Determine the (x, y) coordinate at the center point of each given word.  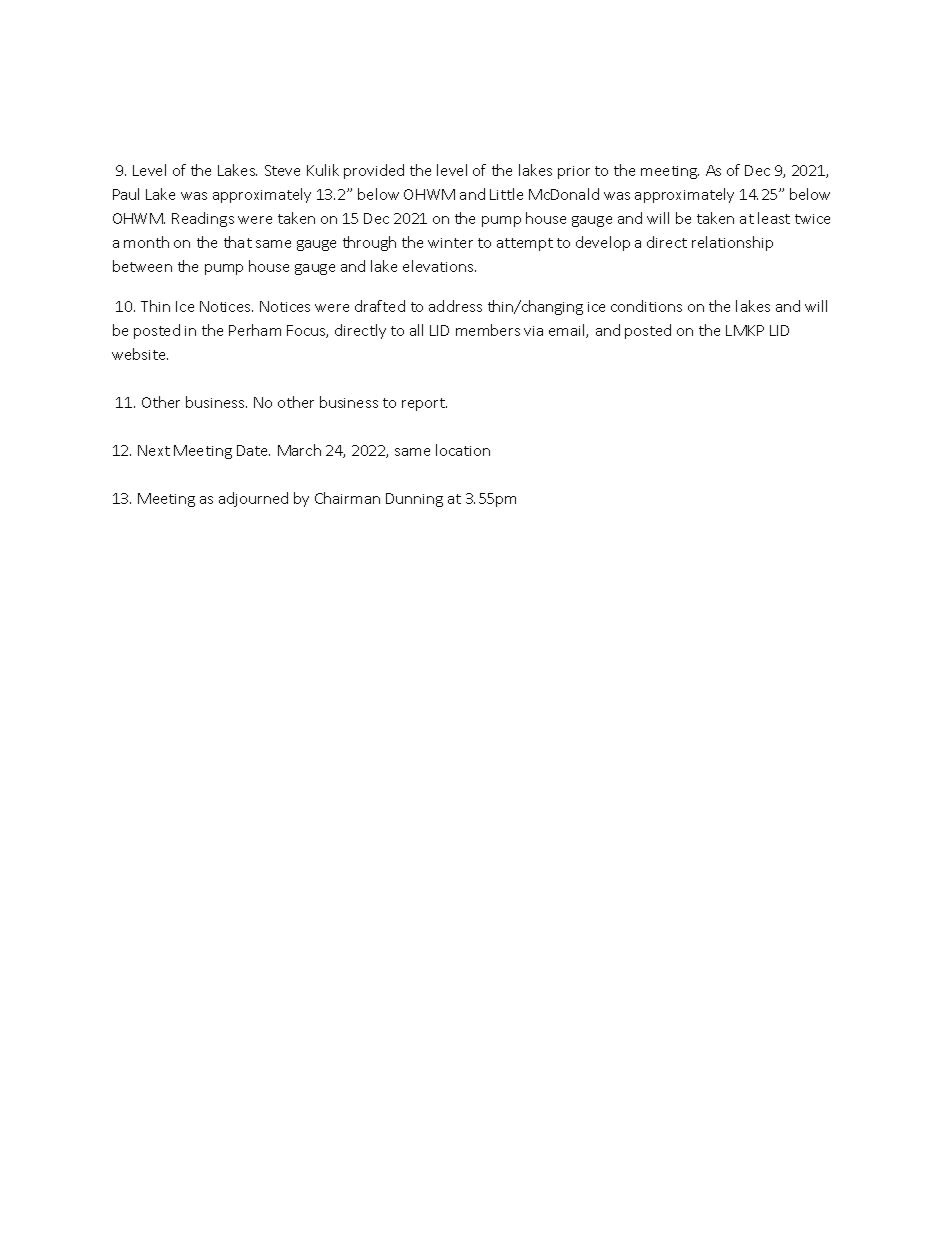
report (424, 404)
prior (574, 172)
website (140, 354)
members (488, 330)
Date (253, 450)
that (238, 242)
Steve (282, 170)
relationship (732, 243)
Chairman (347, 498)
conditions (646, 306)
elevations (439, 266)
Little (506, 194)
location (463, 450)
